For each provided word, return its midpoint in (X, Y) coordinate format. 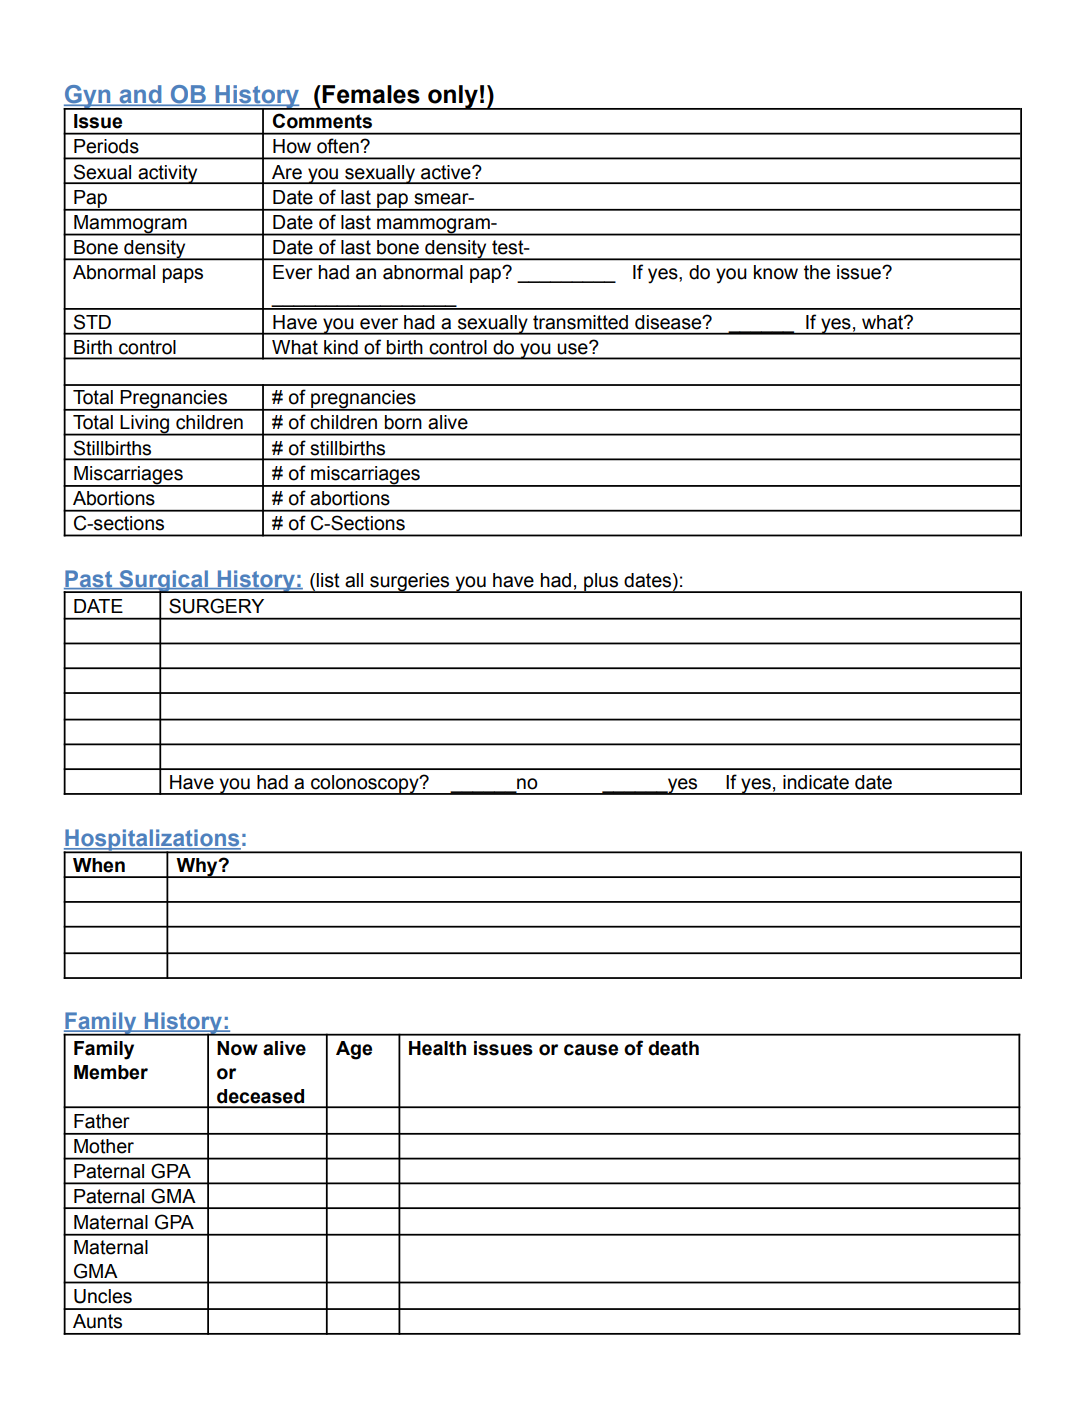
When (99, 865)
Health (437, 1048)
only (453, 97)
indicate (816, 782)
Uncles (103, 1296)
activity (168, 174)
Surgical (163, 582)
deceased (260, 1096)
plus (601, 583)
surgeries (410, 583)
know (776, 272)
